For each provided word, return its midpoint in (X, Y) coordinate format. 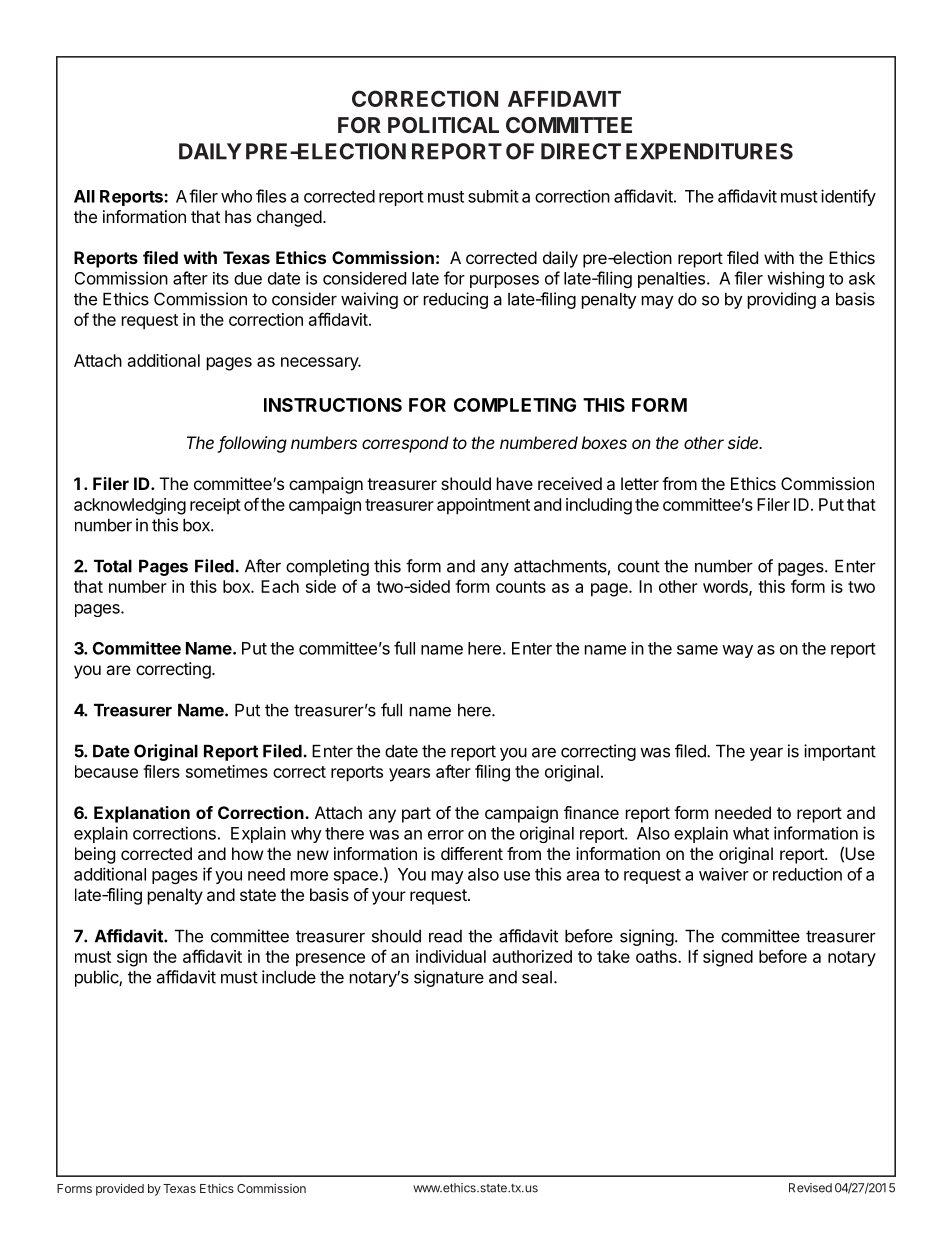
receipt (215, 506)
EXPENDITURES (709, 151)
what (751, 833)
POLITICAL (443, 125)
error (446, 835)
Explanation (142, 814)
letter (640, 483)
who (236, 196)
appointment (483, 506)
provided (120, 1189)
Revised (810, 1188)
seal (537, 977)
